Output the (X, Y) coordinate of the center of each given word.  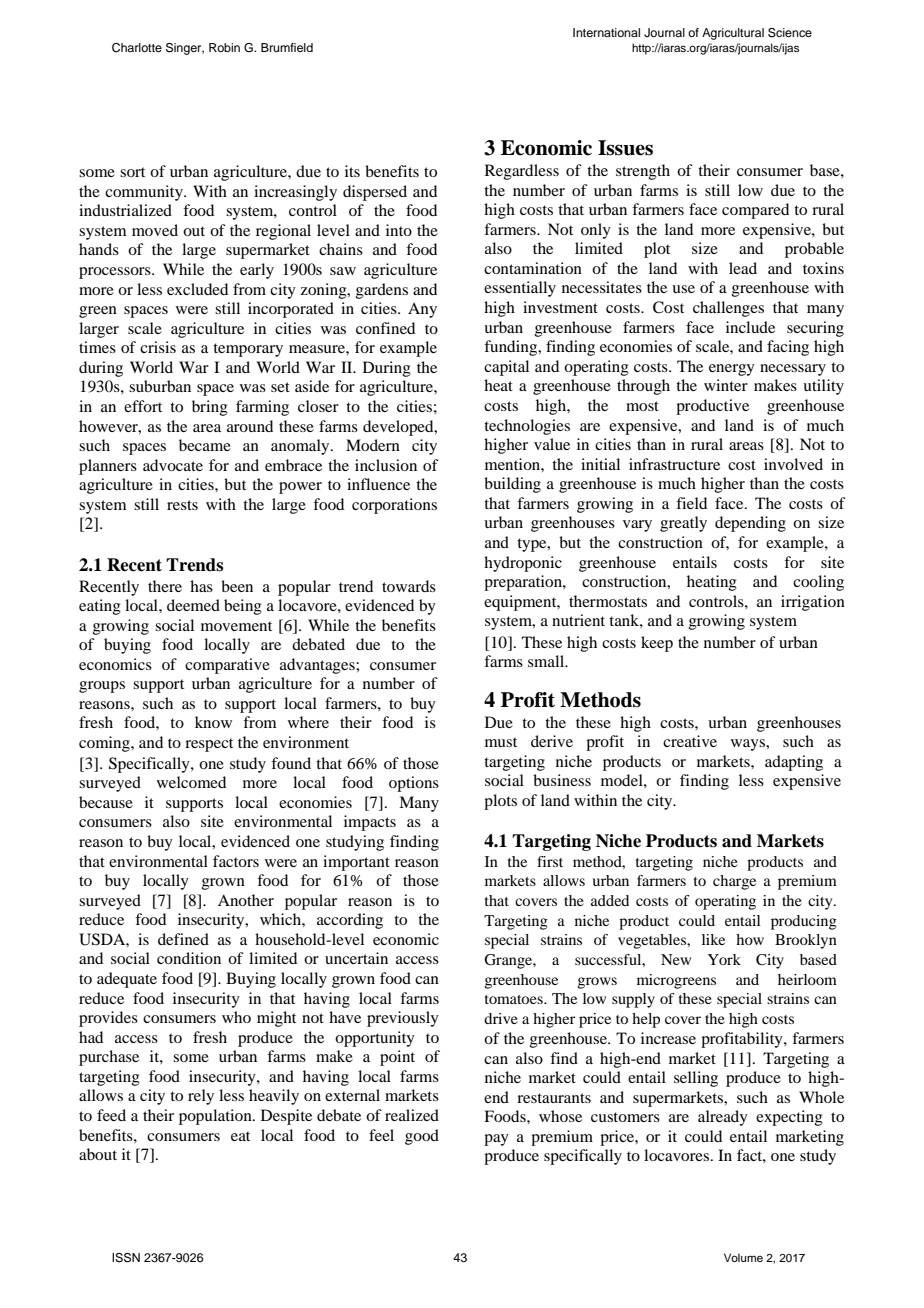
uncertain (356, 958)
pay (496, 1140)
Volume (743, 1257)
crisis (158, 347)
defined (183, 939)
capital (506, 368)
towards (409, 586)
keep (657, 644)
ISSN (126, 1258)
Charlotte (137, 48)
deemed (193, 605)
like (713, 939)
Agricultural (733, 34)
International (606, 32)
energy (732, 370)
